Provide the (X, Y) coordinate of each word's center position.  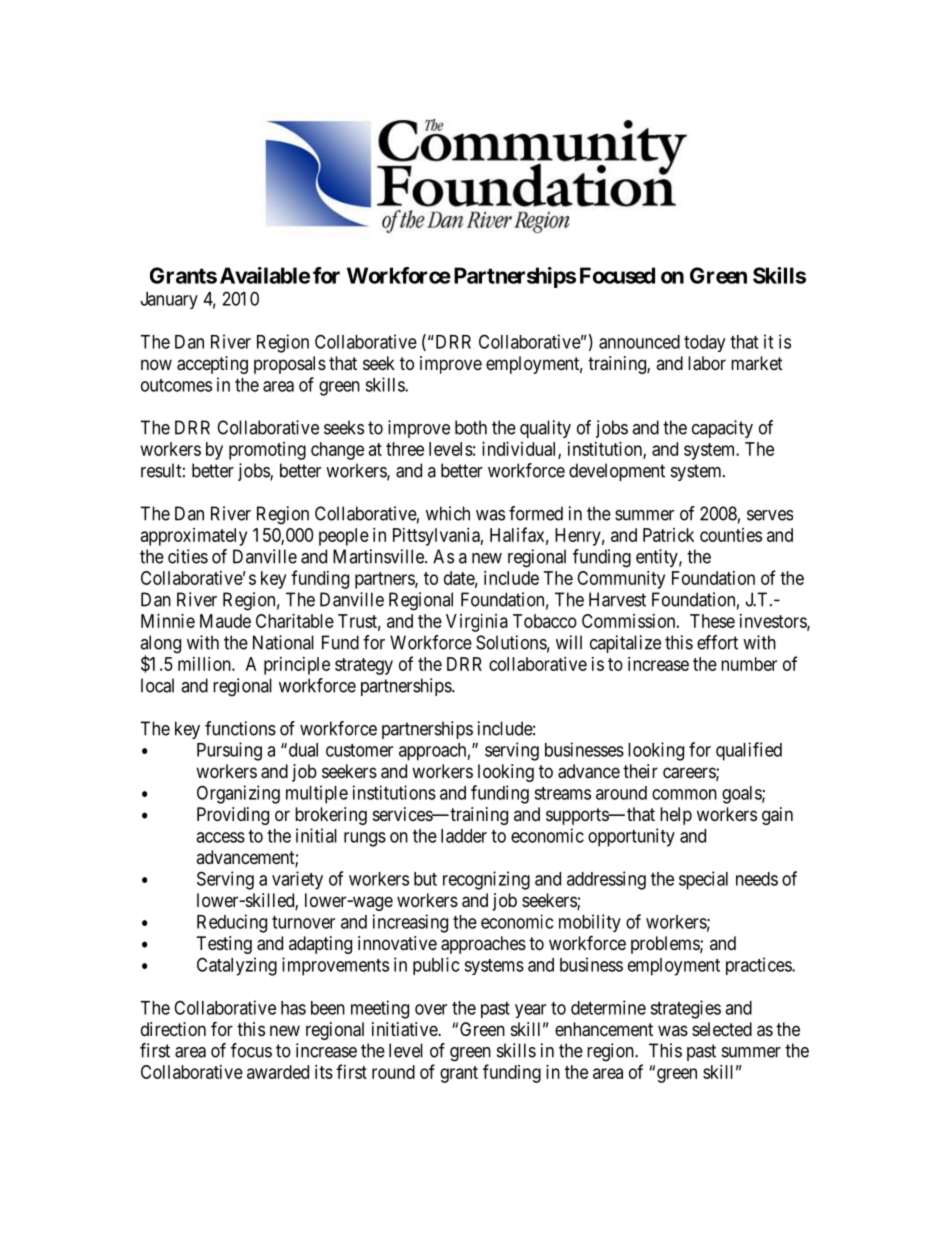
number (749, 664)
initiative (405, 1029)
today (704, 343)
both (471, 427)
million (205, 664)
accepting (212, 365)
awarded (278, 1072)
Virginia (477, 623)
